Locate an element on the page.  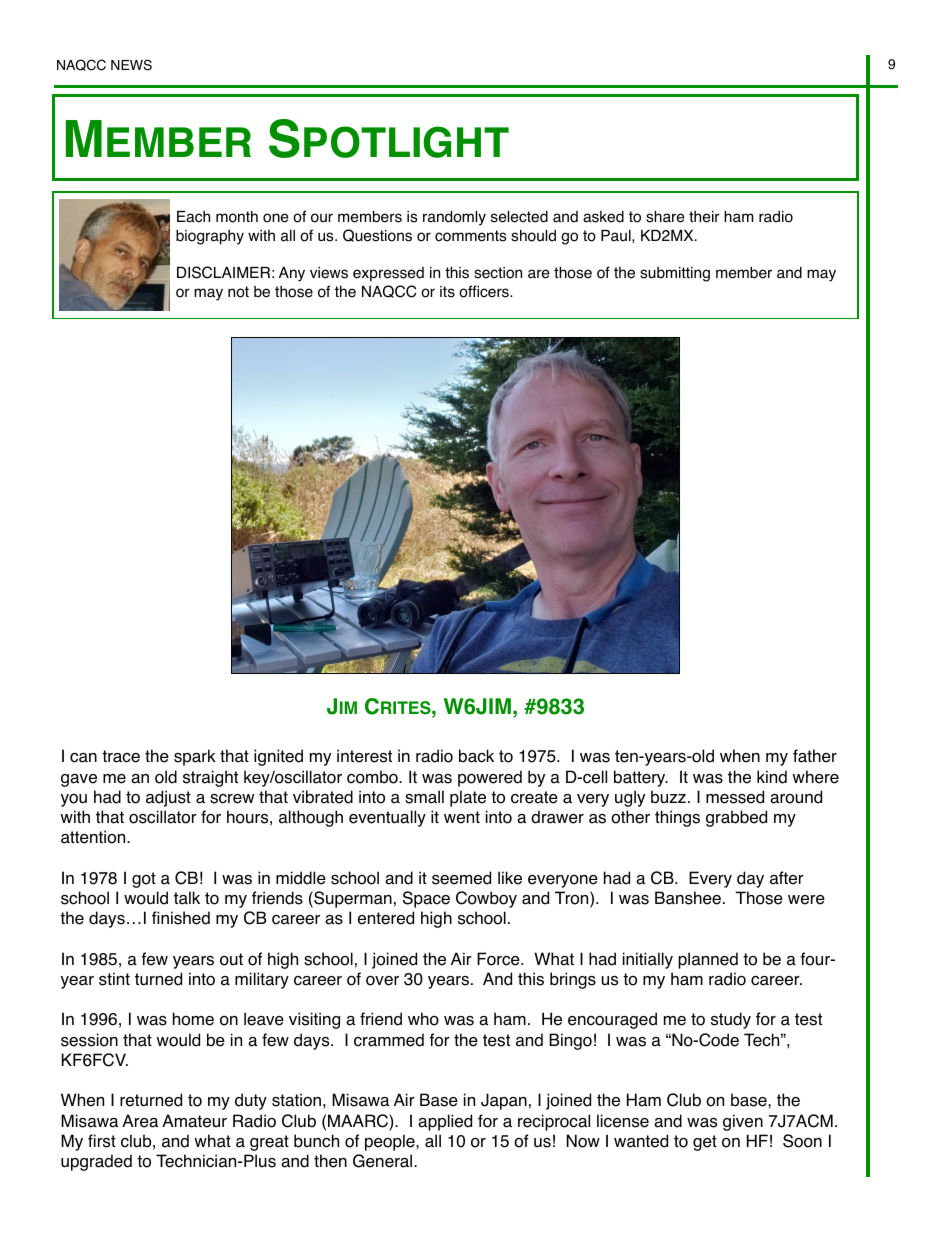
messed is located at coordinates (735, 797).
